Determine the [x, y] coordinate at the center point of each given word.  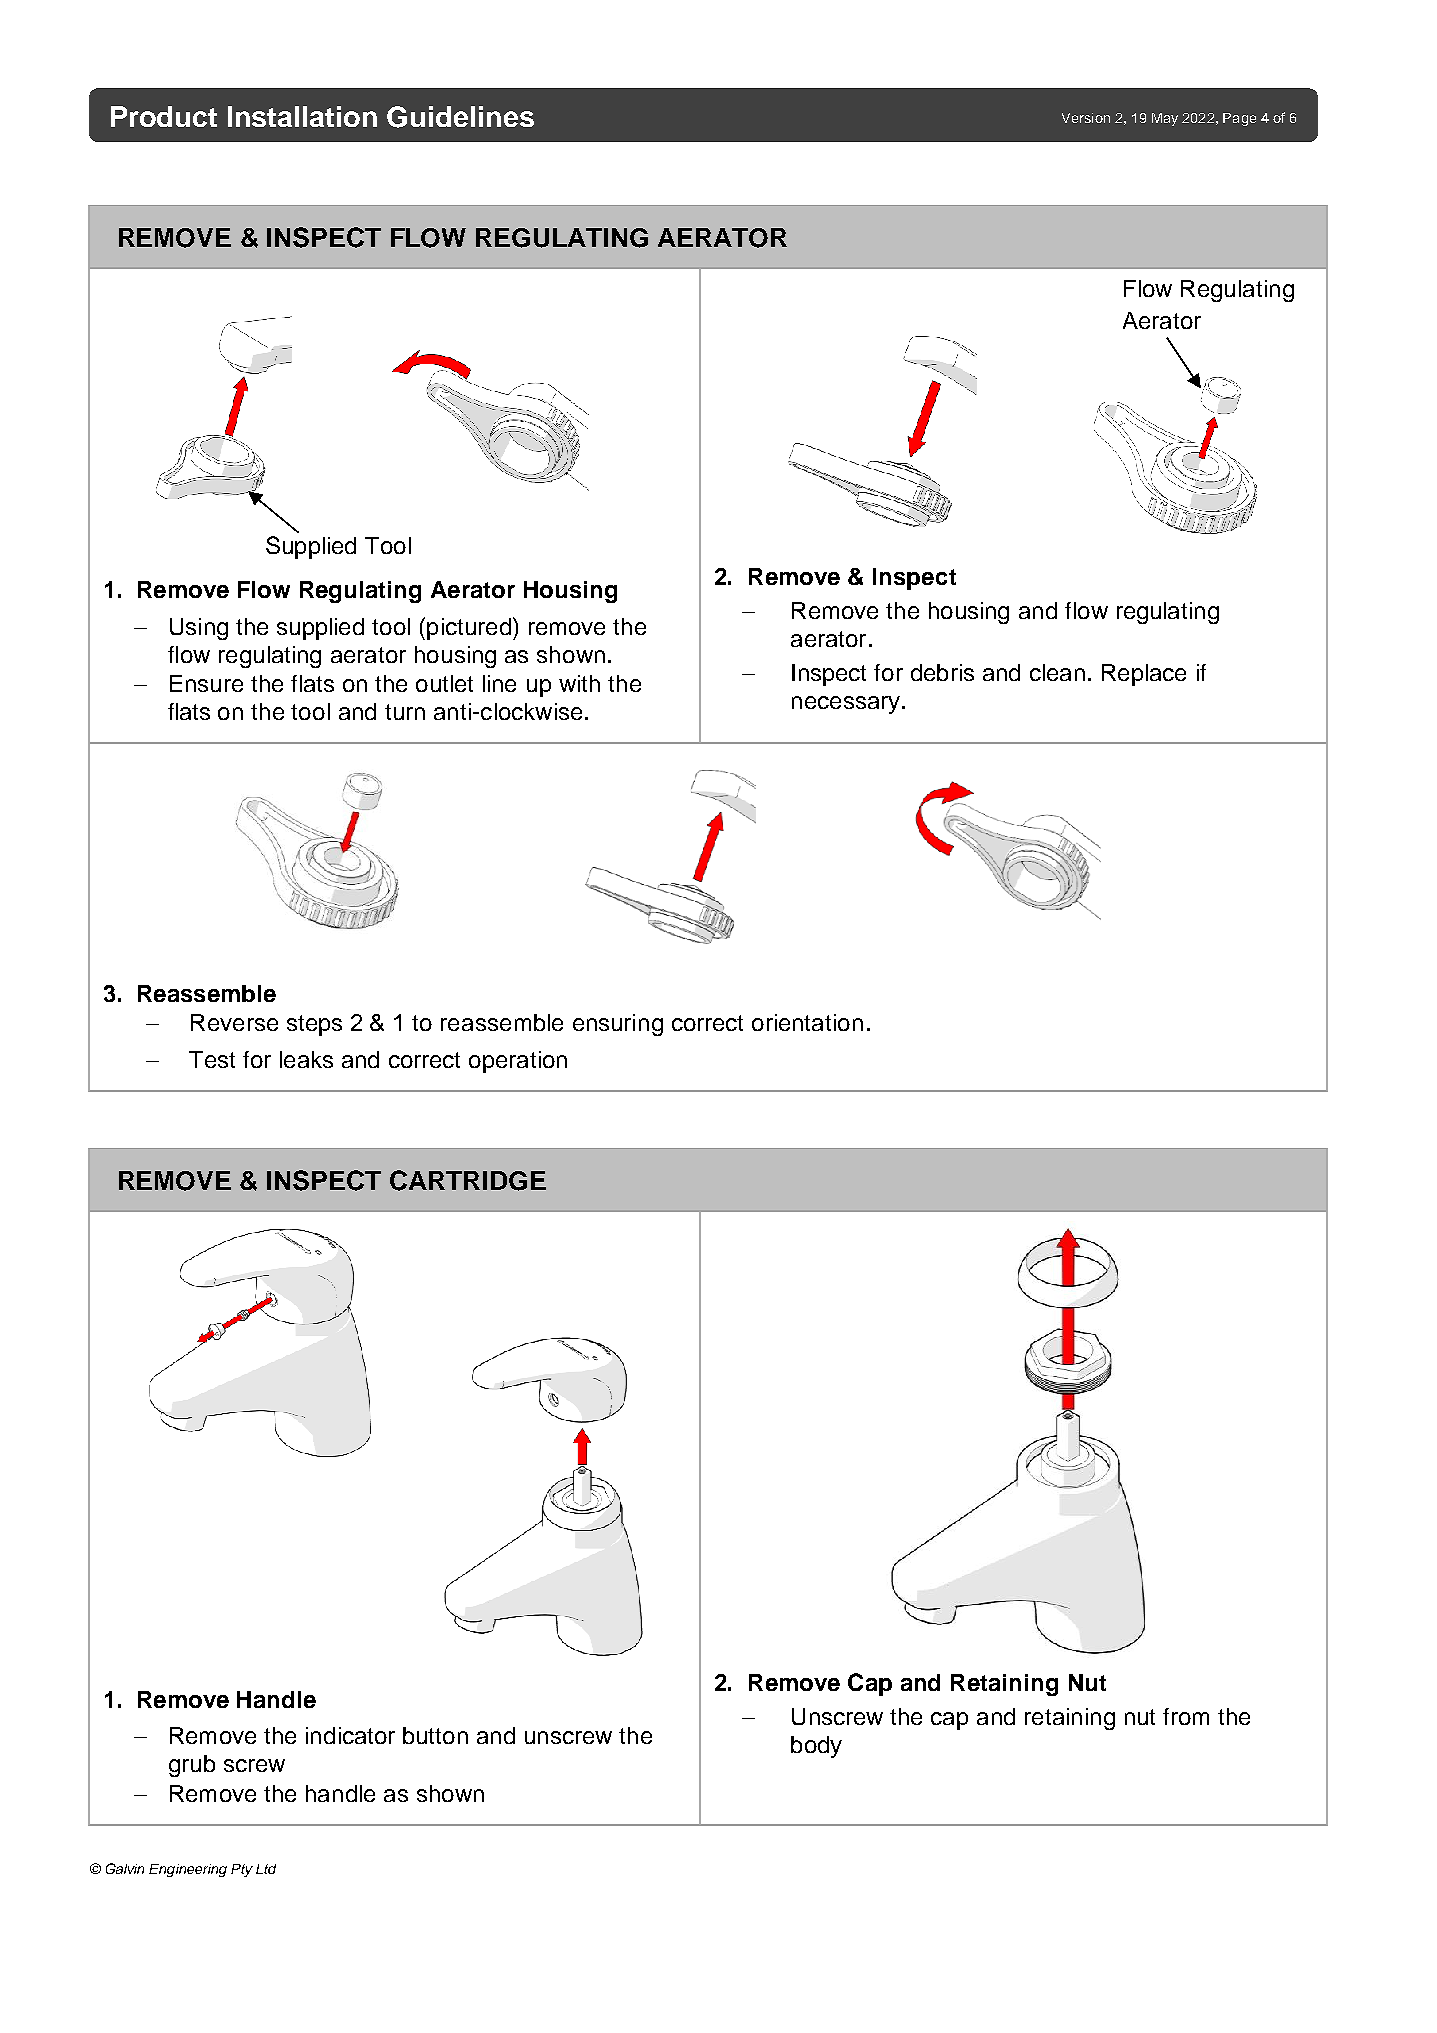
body [816, 1747]
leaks [306, 1059]
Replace [1144, 675]
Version [1086, 118]
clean [1057, 672]
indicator [350, 1735]
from [1186, 1716]
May [1165, 119]
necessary [846, 705]
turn [405, 712]
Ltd [266, 1869]
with [579, 683]
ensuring [618, 1025]
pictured [469, 629]
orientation [807, 1022]
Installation [302, 116]
